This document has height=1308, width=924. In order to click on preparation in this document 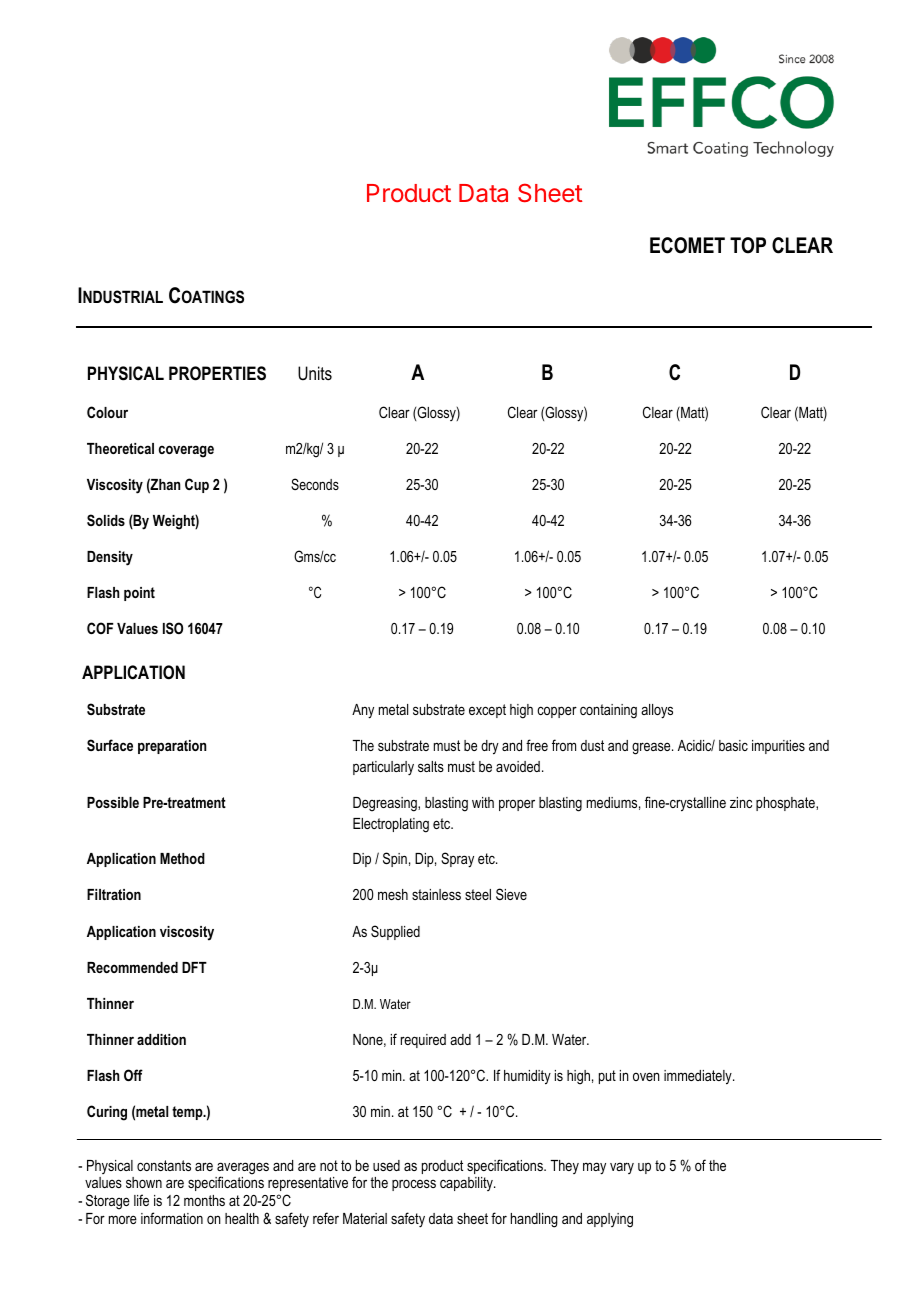, I will do `click(172, 747)`.
